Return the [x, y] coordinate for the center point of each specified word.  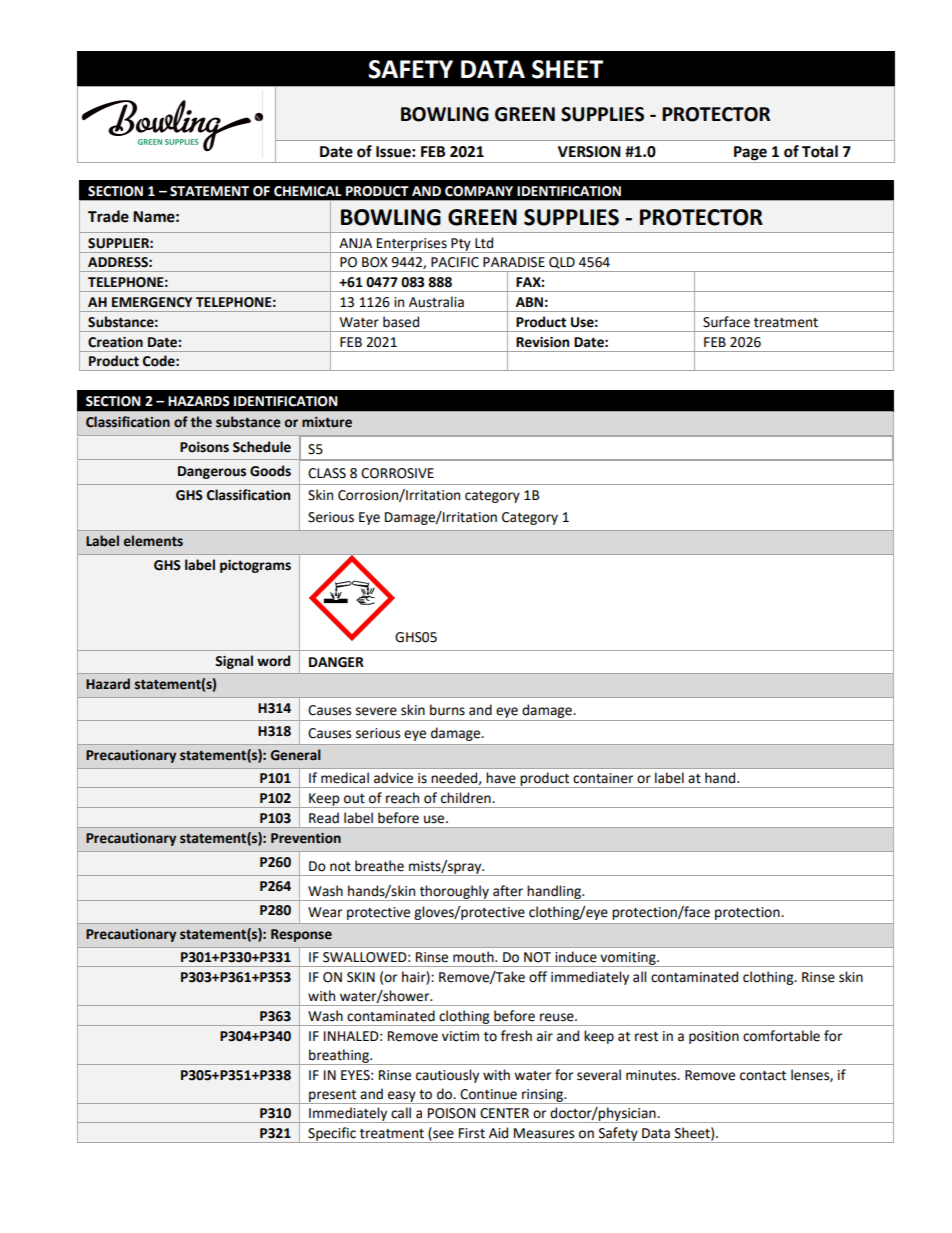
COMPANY [479, 191]
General [296, 755]
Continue [488, 1094]
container [603, 778]
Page [750, 154]
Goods [270, 471]
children [467, 798]
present [333, 1097]
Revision [542, 342]
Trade [108, 216]
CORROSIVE [397, 473]
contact [763, 1076]
